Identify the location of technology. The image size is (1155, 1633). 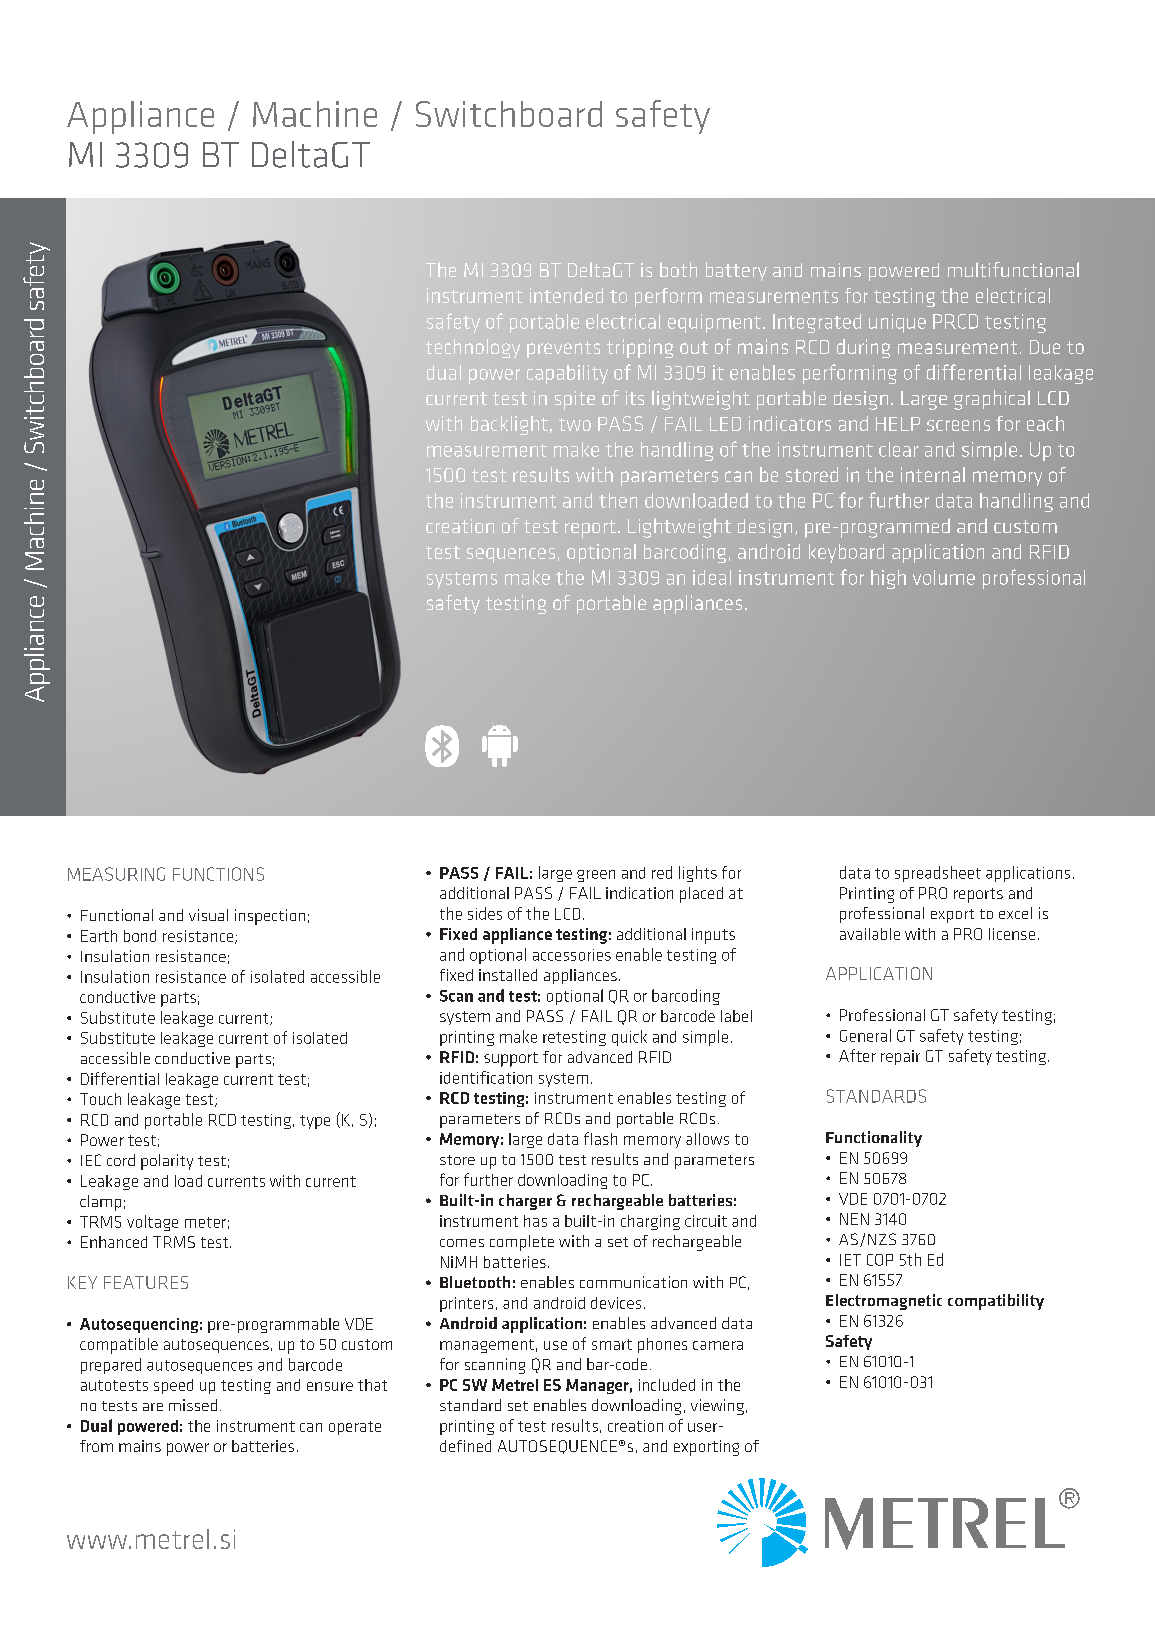
(473, 348).
